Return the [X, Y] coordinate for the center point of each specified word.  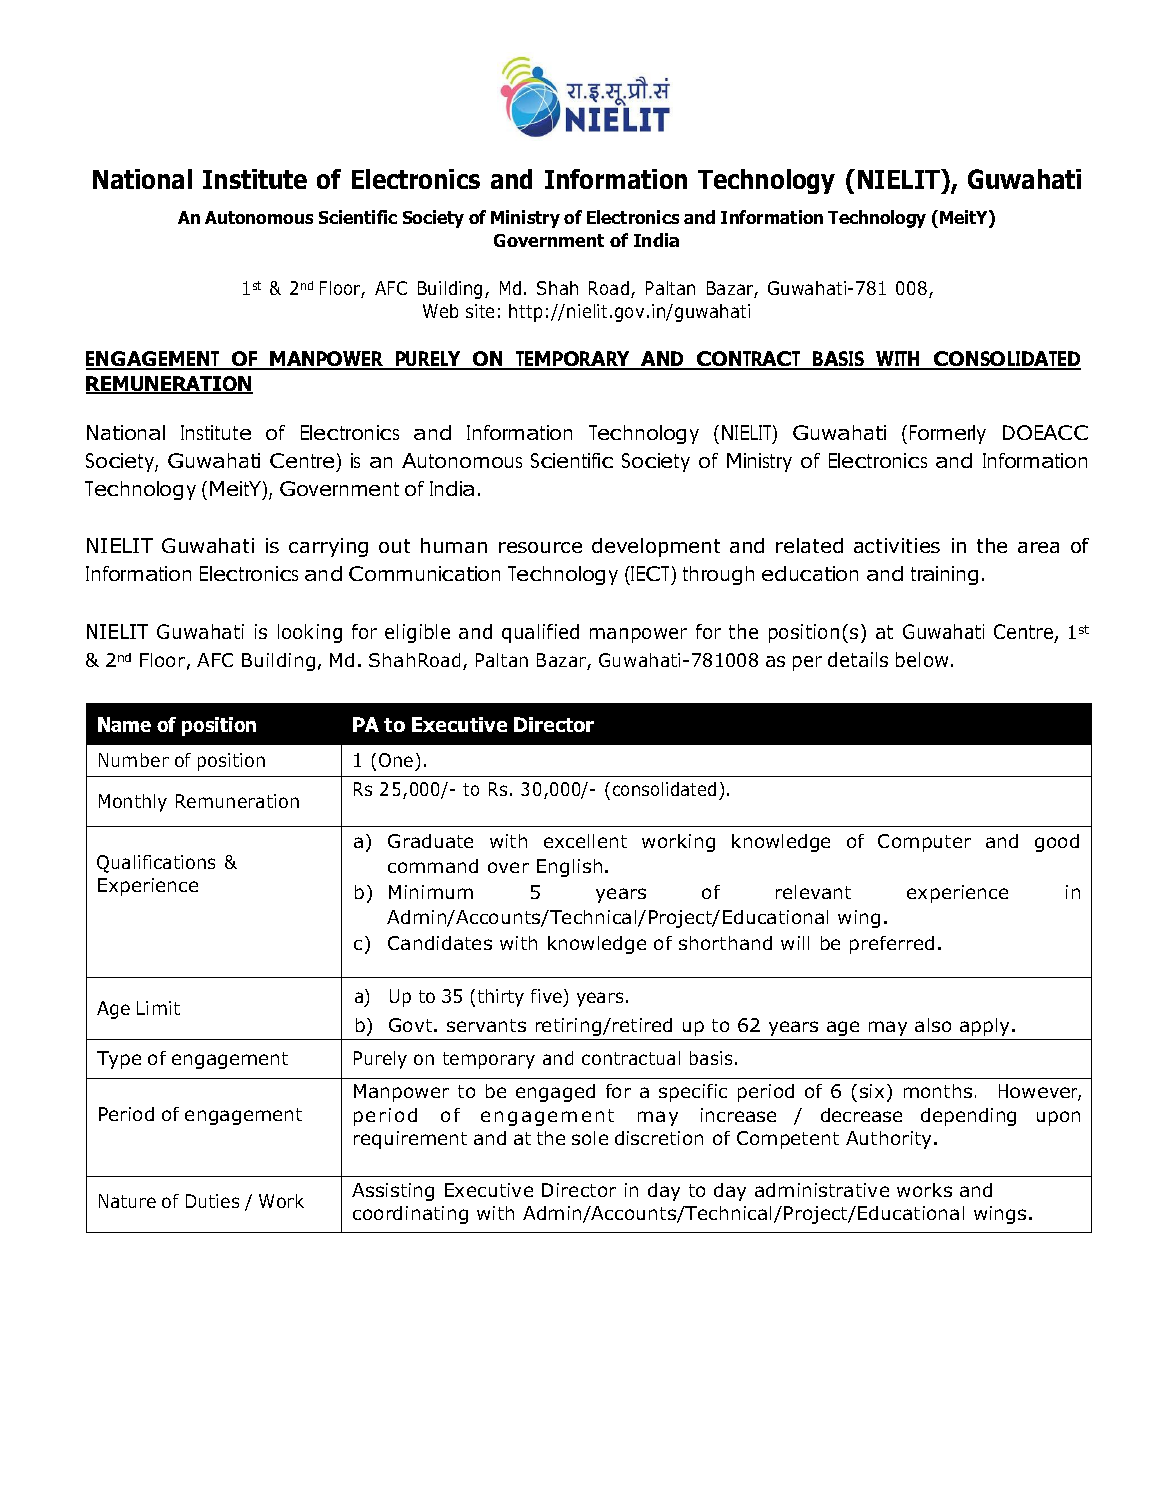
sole [590, 1138]
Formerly [948, 434]
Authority [890, 1140]
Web [440, 311]
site [480, 311]
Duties [212, 1201]
